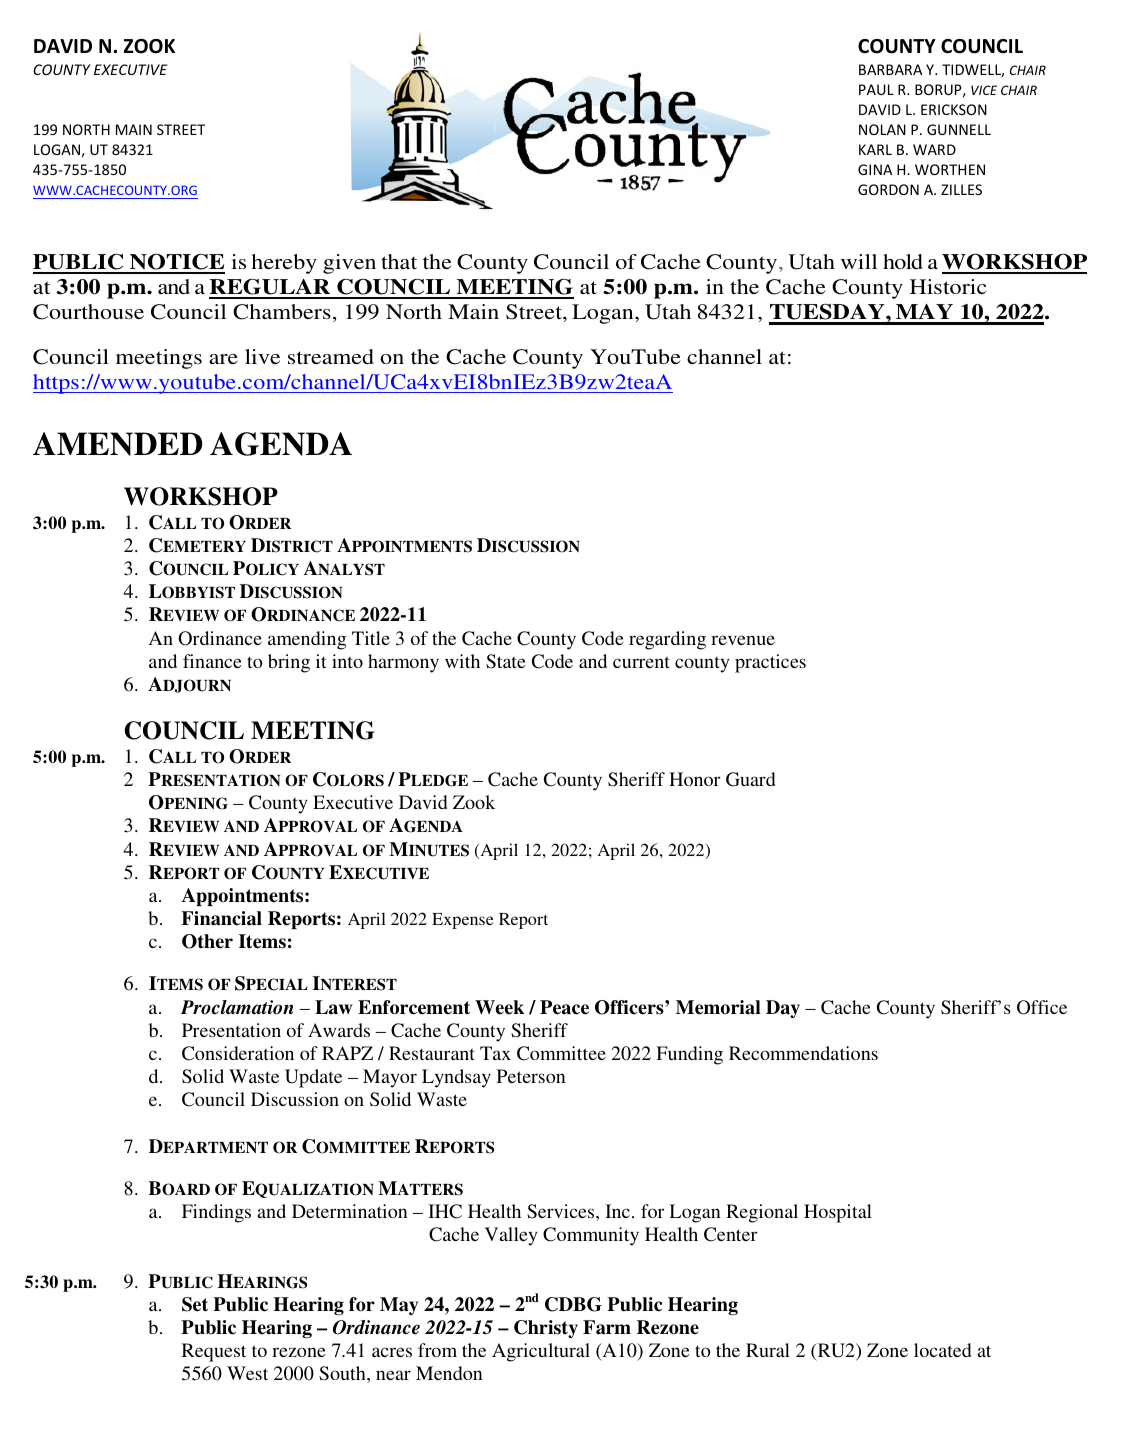 The height and width of the page is (1452, 1122). I want to click on hereby, so click(284, 264).
